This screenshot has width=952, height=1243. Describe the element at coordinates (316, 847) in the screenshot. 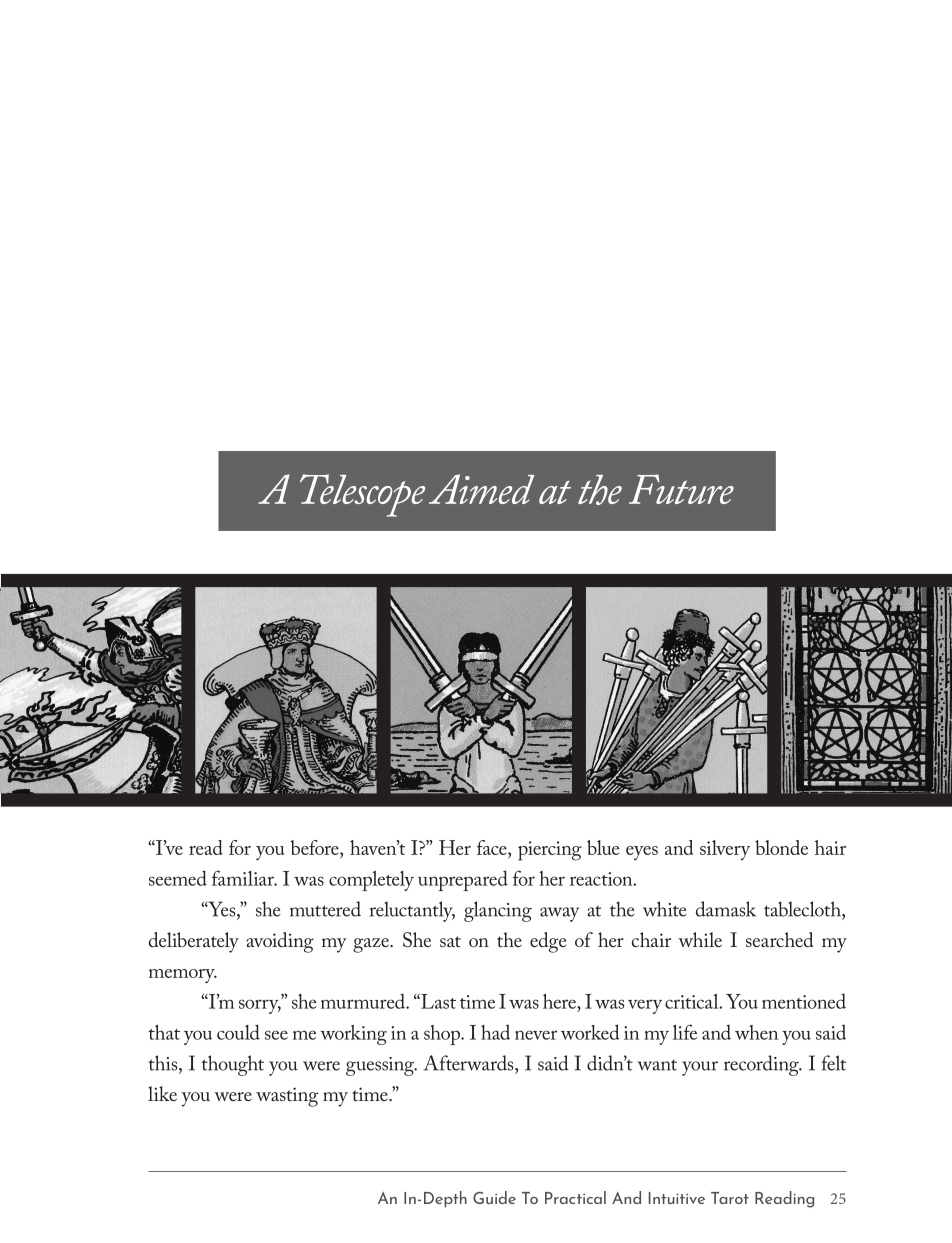

I see `before` at that location.
